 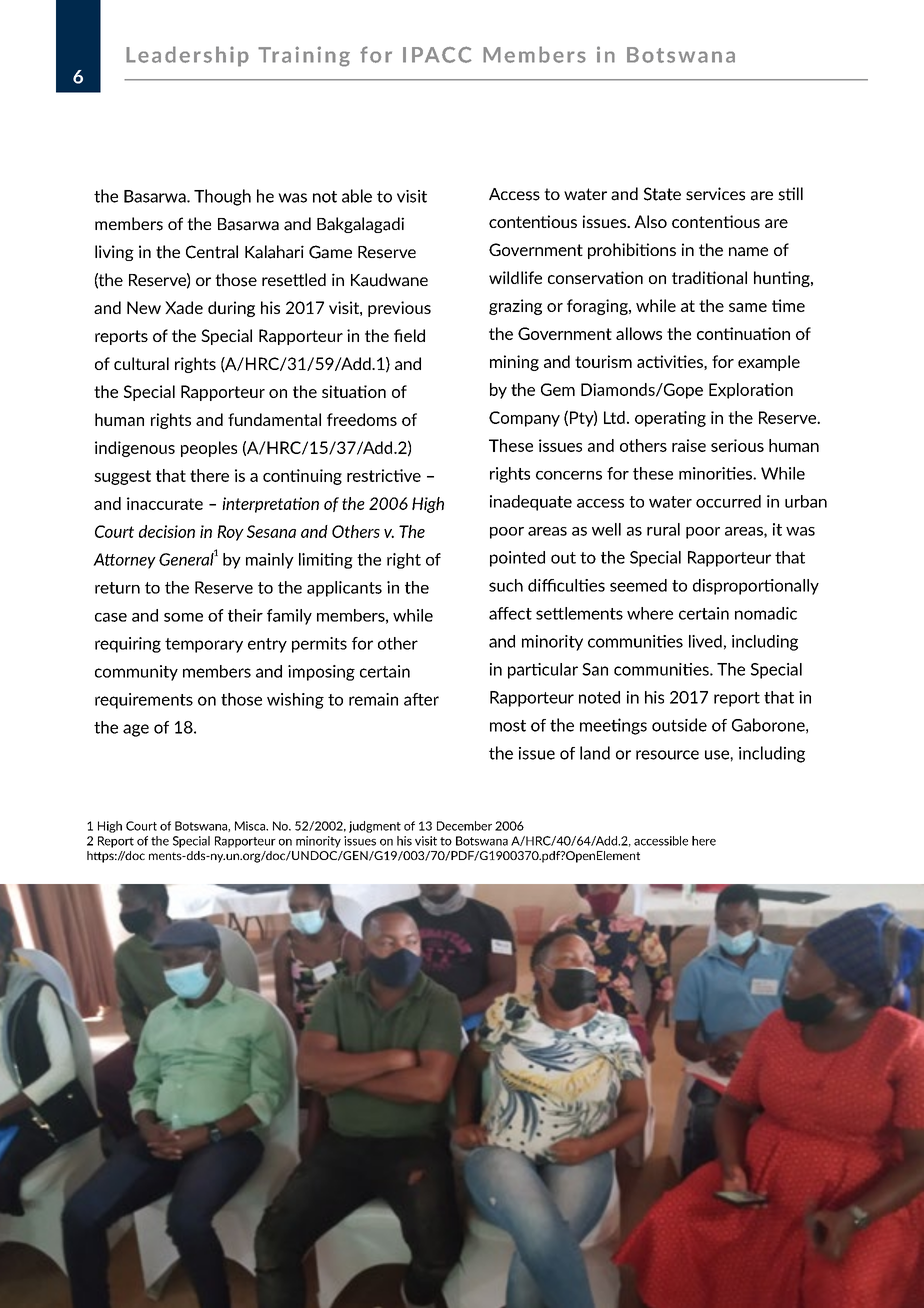 I want to click on some, so click(x=183, y=617).
